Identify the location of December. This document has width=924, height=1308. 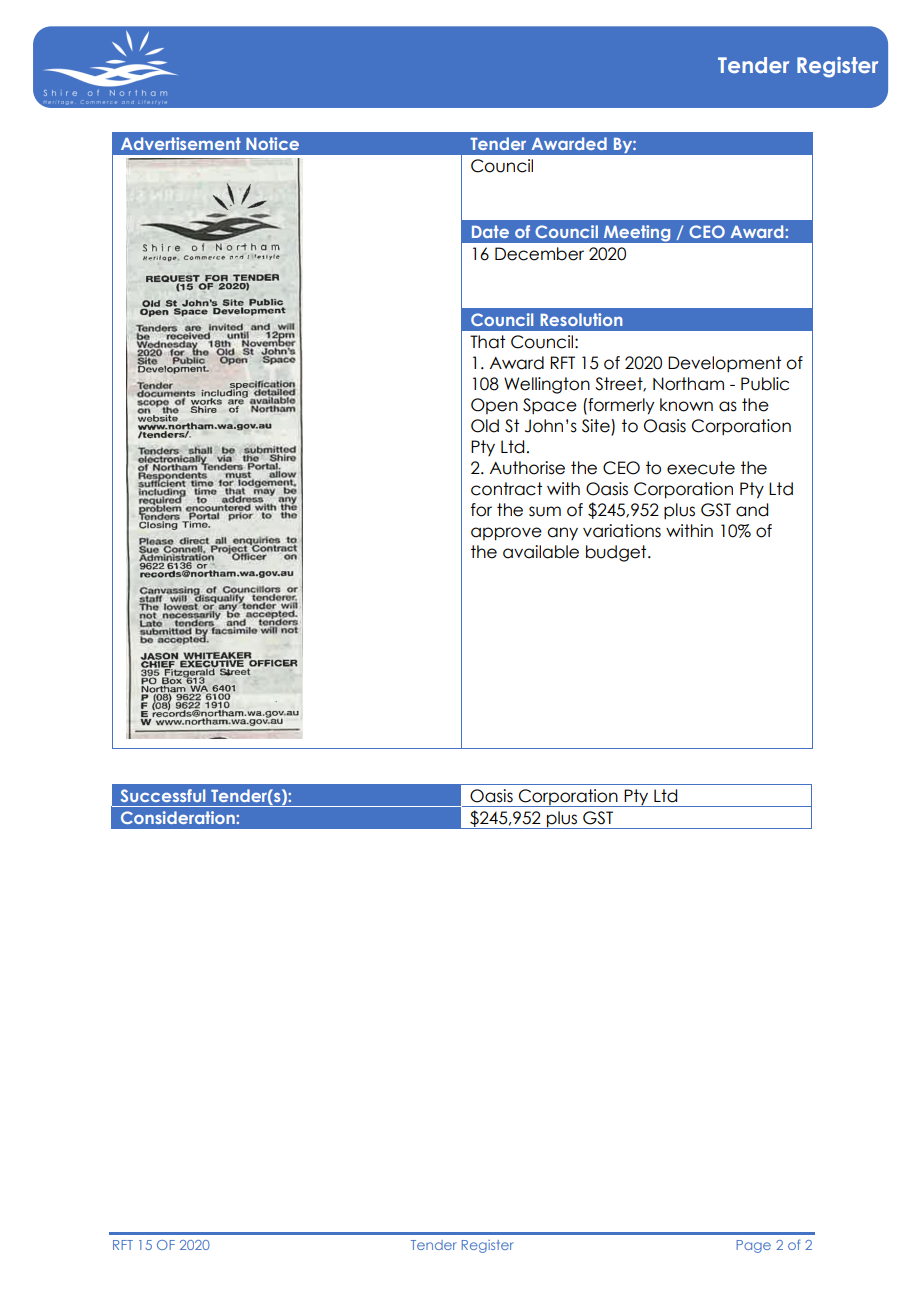
(539, 254).
